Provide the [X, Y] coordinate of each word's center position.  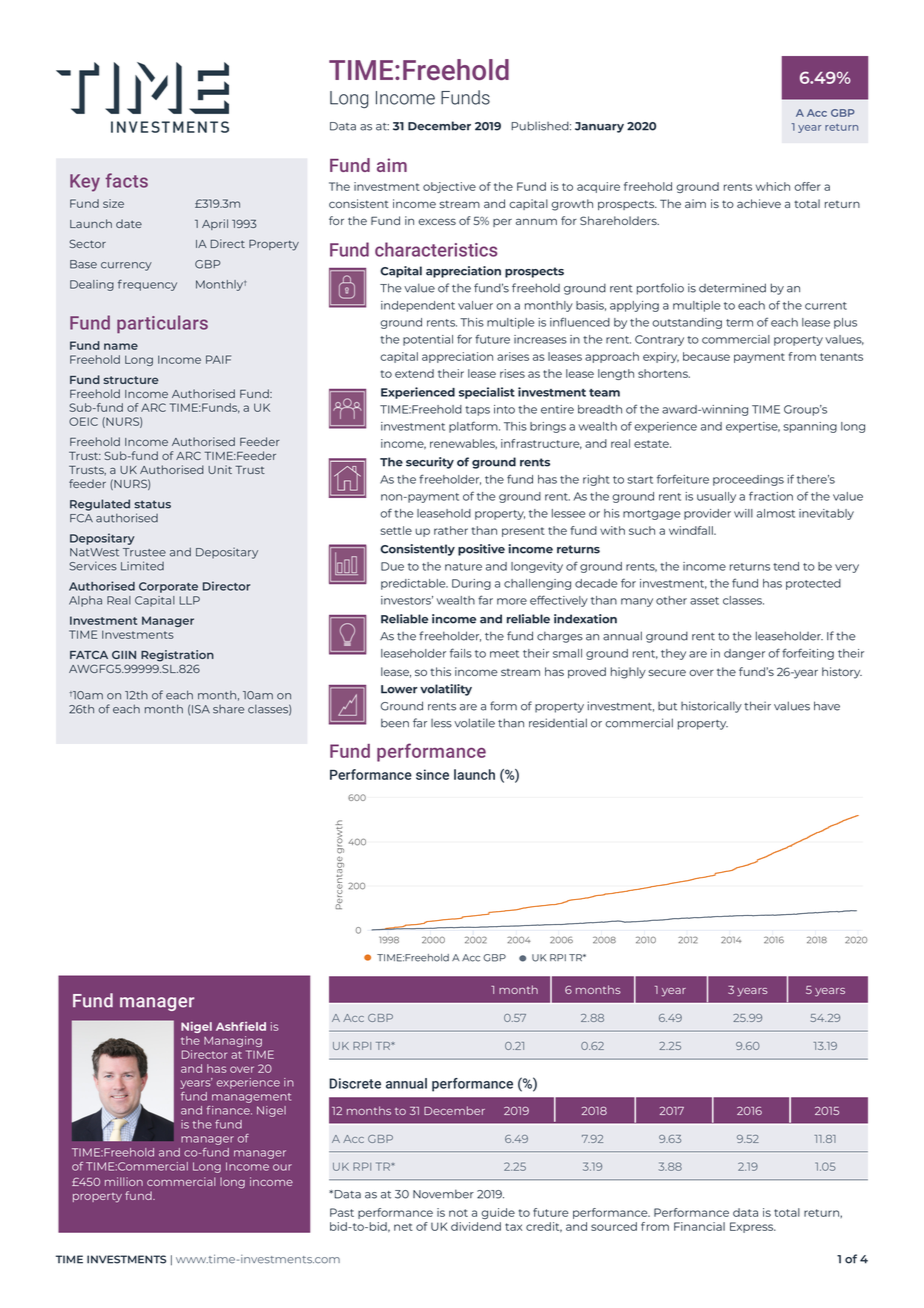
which [773, 186]
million [124, 1181]
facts [126, 180]
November [443, 1194]
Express [753, 1227]
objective [449, 187]
